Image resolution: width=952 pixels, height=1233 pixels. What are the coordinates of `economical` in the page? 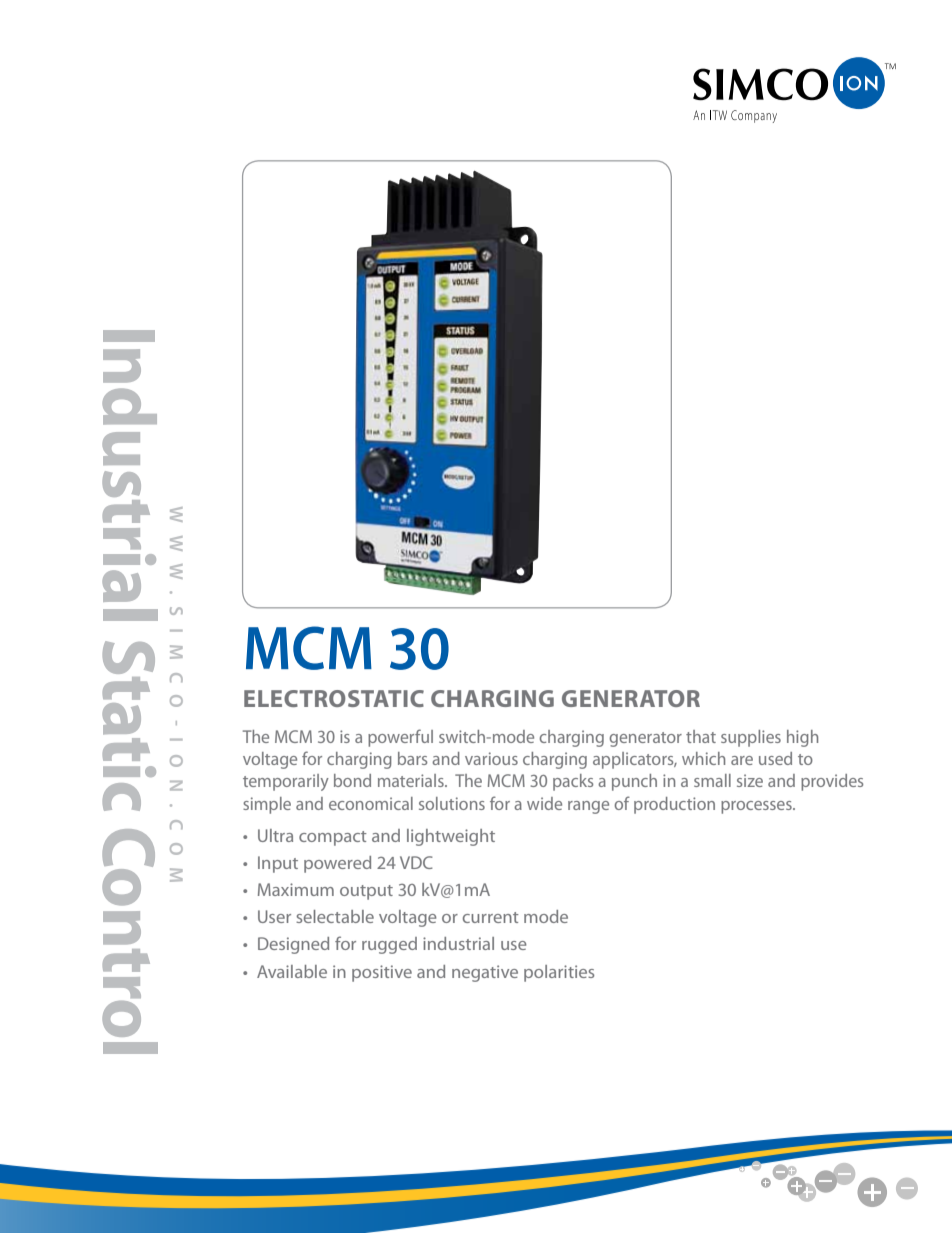 It's located at (371, 803).
